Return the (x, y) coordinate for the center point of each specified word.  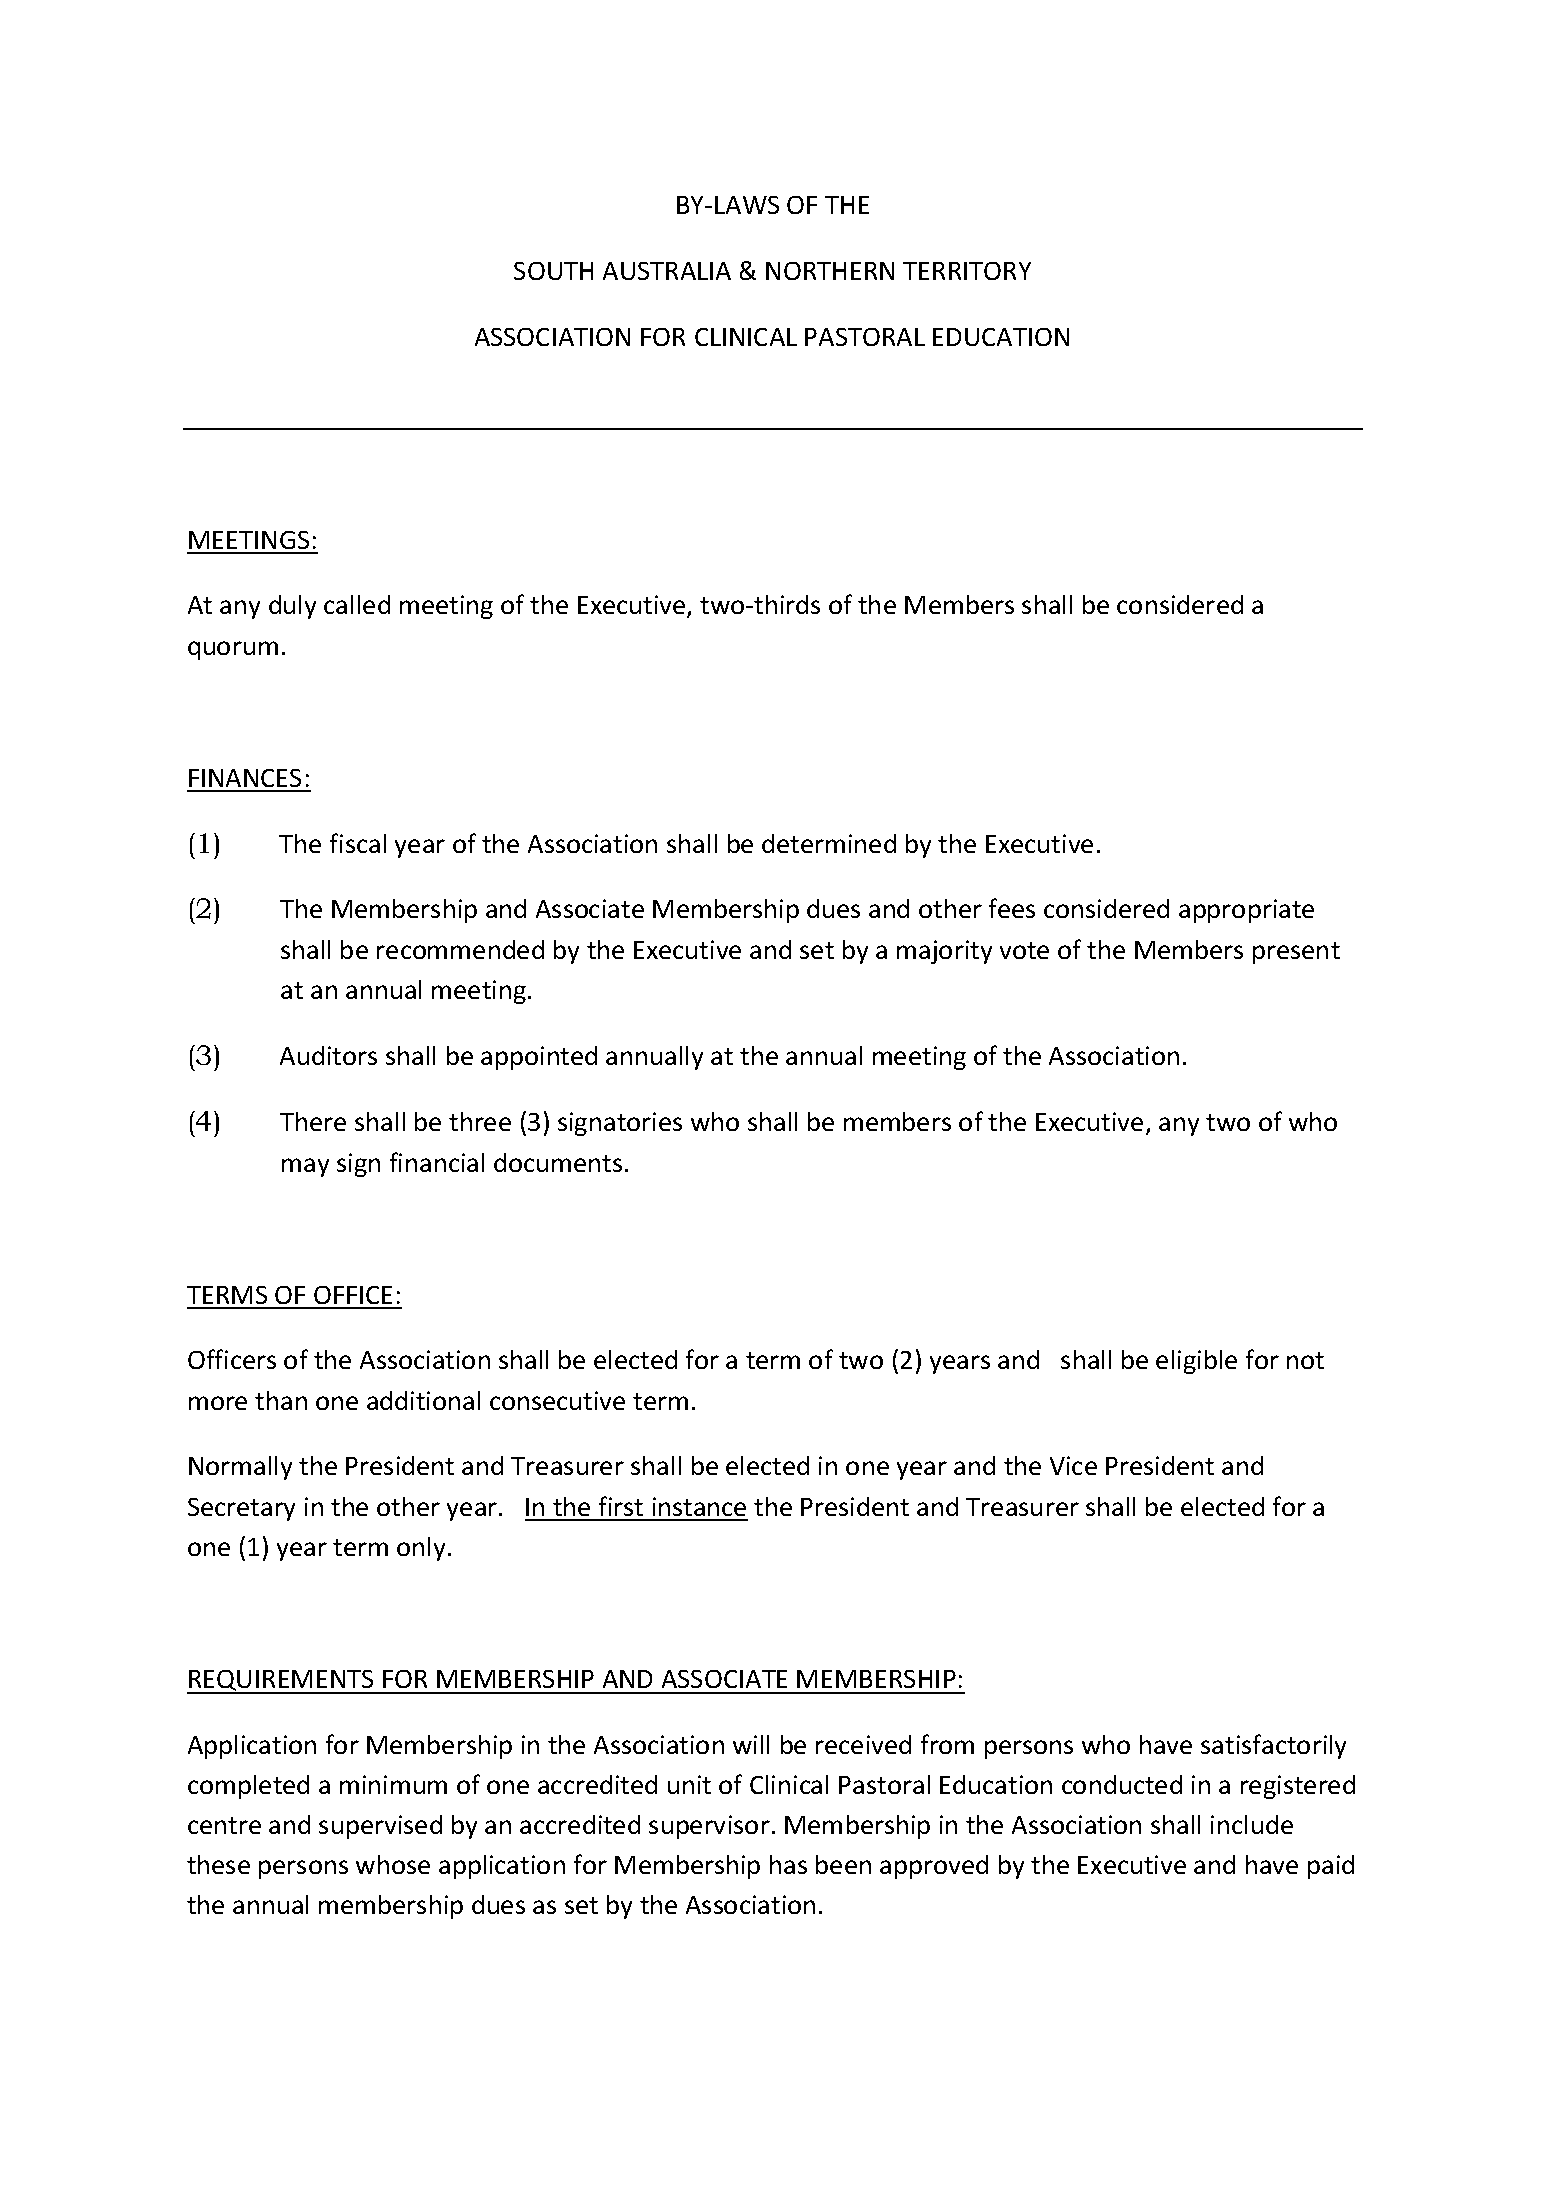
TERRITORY (967, 271)
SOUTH (553, 271)
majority (944, 952)
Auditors (328, 1055)
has (788, 1864)
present (1296, 953)
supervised (380, 1827)
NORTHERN (830, 271)
